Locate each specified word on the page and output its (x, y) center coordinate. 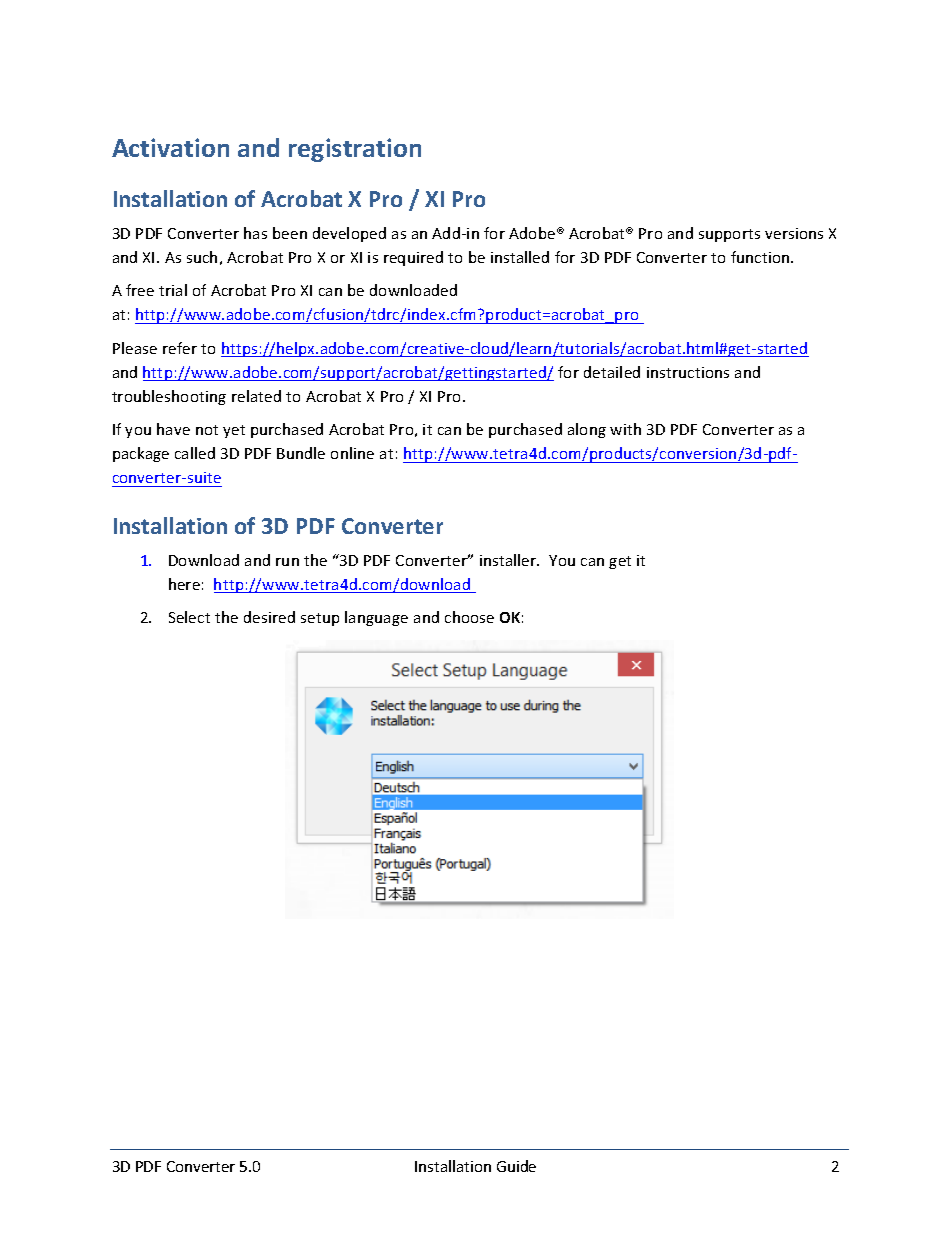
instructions (688, 372)
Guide (516, 1166)
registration (355, 150)
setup (320, 619)
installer (509, 560)
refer (180, 348)
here (184, 584)
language (376, 618)
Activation (170, 147)
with (625, 429)
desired (269, 617)
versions (794, 233)
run (287, 562)
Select (189, 617)
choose (469, 617)
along (587, 430)
